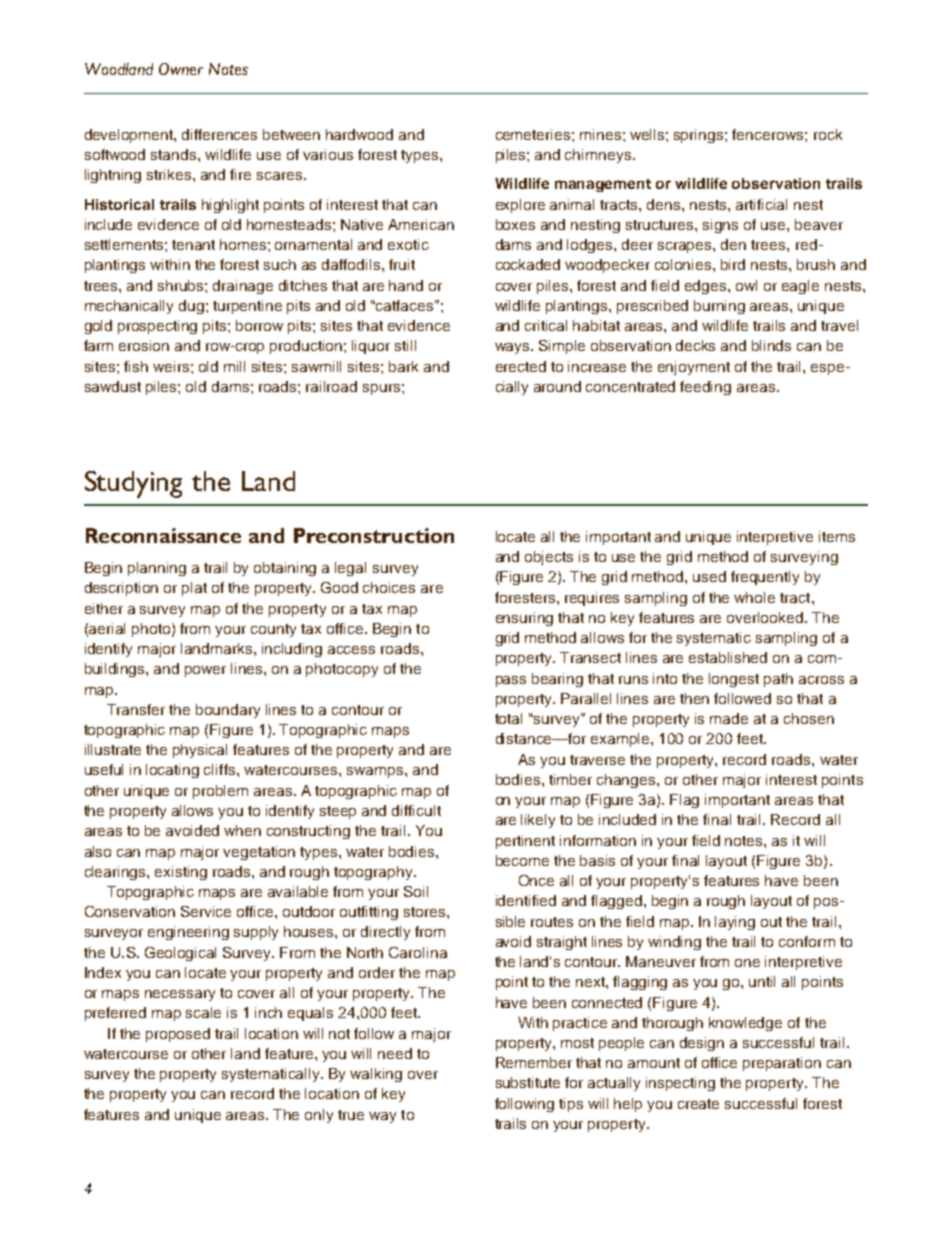  I want to click on preparation, so click(782, 1064).
